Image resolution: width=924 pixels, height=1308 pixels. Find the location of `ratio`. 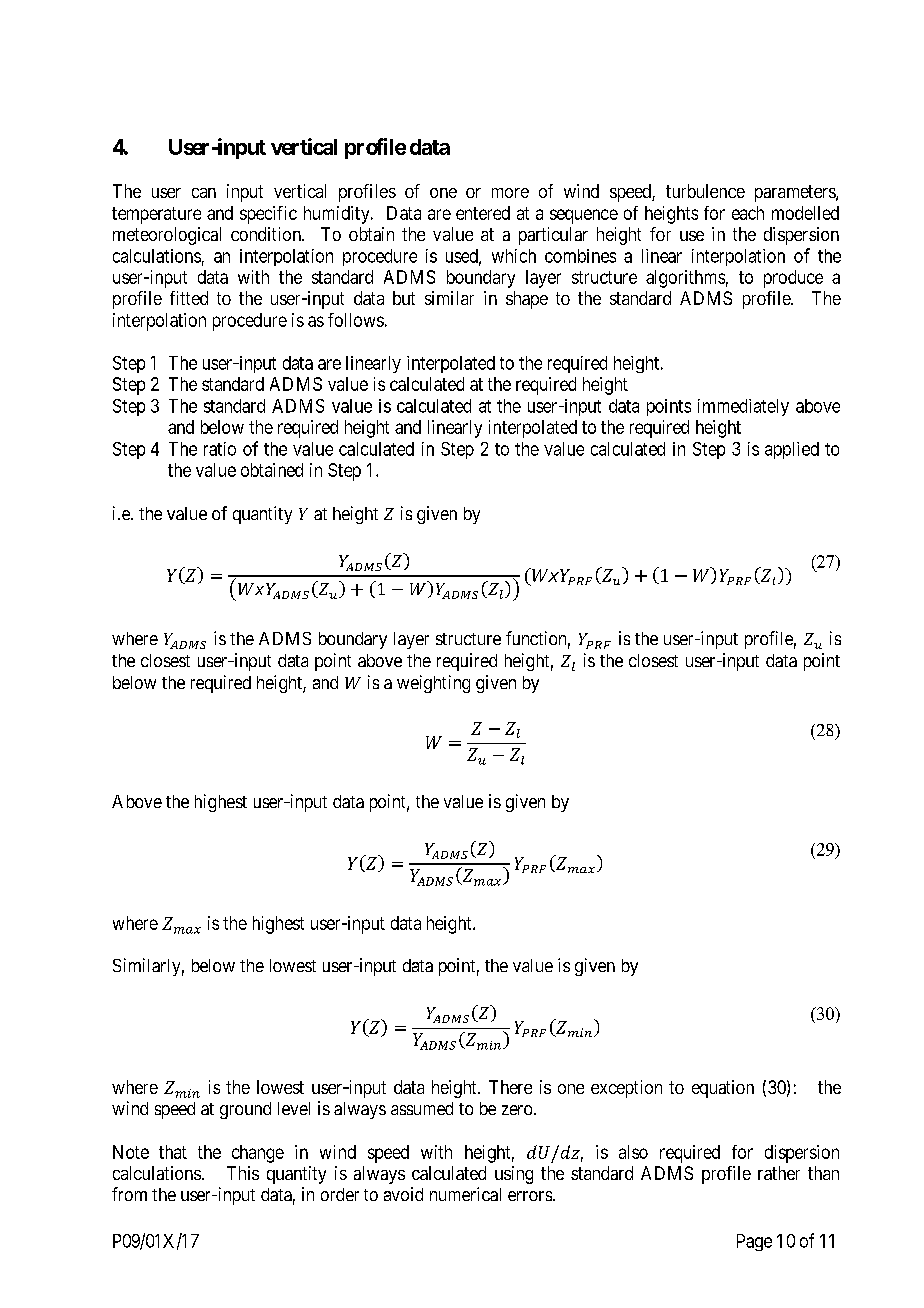

ratio is located at coordinates (220, 449).
